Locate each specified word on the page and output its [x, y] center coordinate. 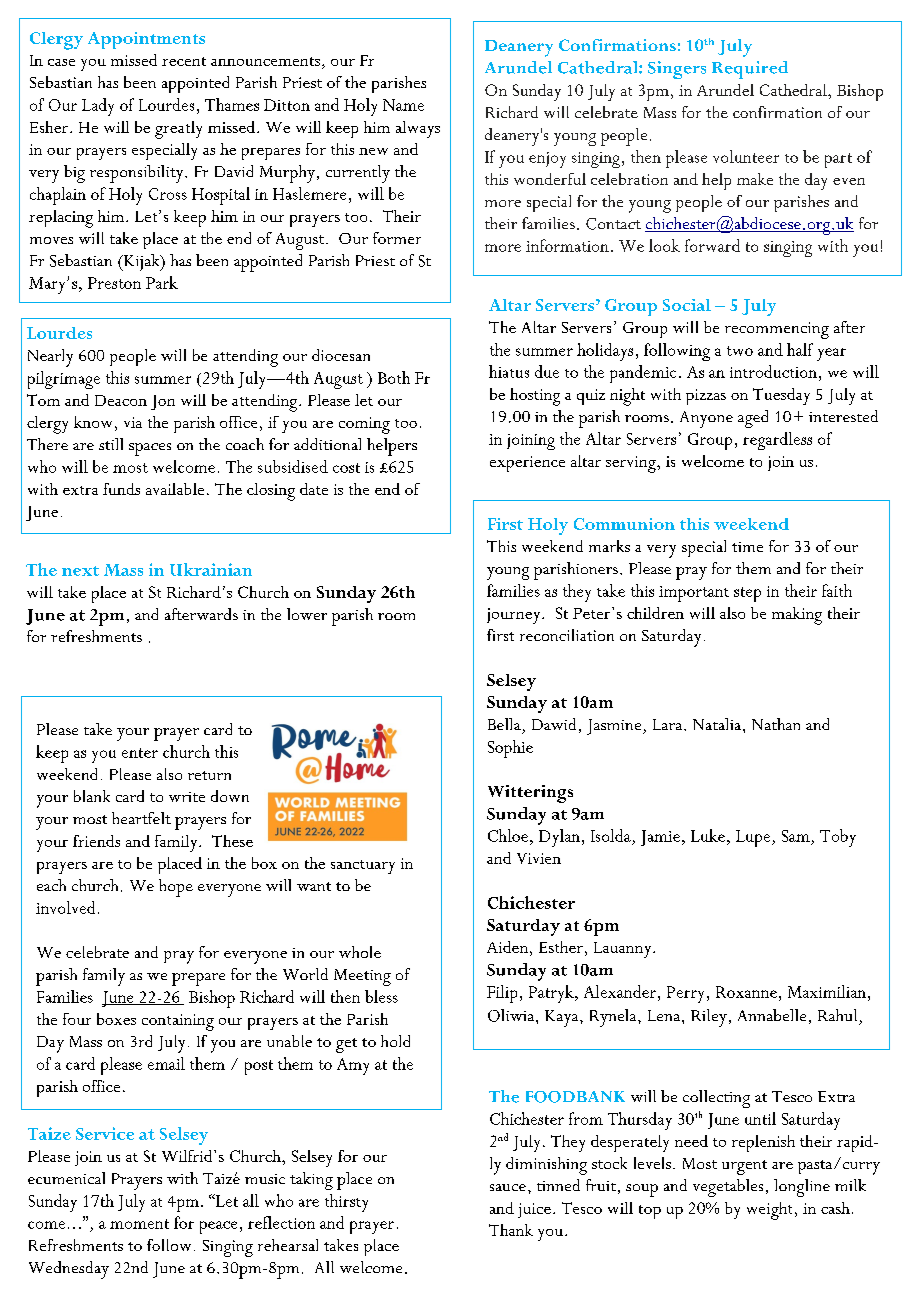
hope [176, 888]
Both [394, 377]
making [797, 616]
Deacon [121, 400]
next [80, 571]
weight [769, 1211]
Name [403, 105]
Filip [502, 994]
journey [515, 616]
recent [184, 61]
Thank [511, 1230]
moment [139, 1224]
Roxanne [746, 992]
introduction [773, 371]
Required [750, 70]
